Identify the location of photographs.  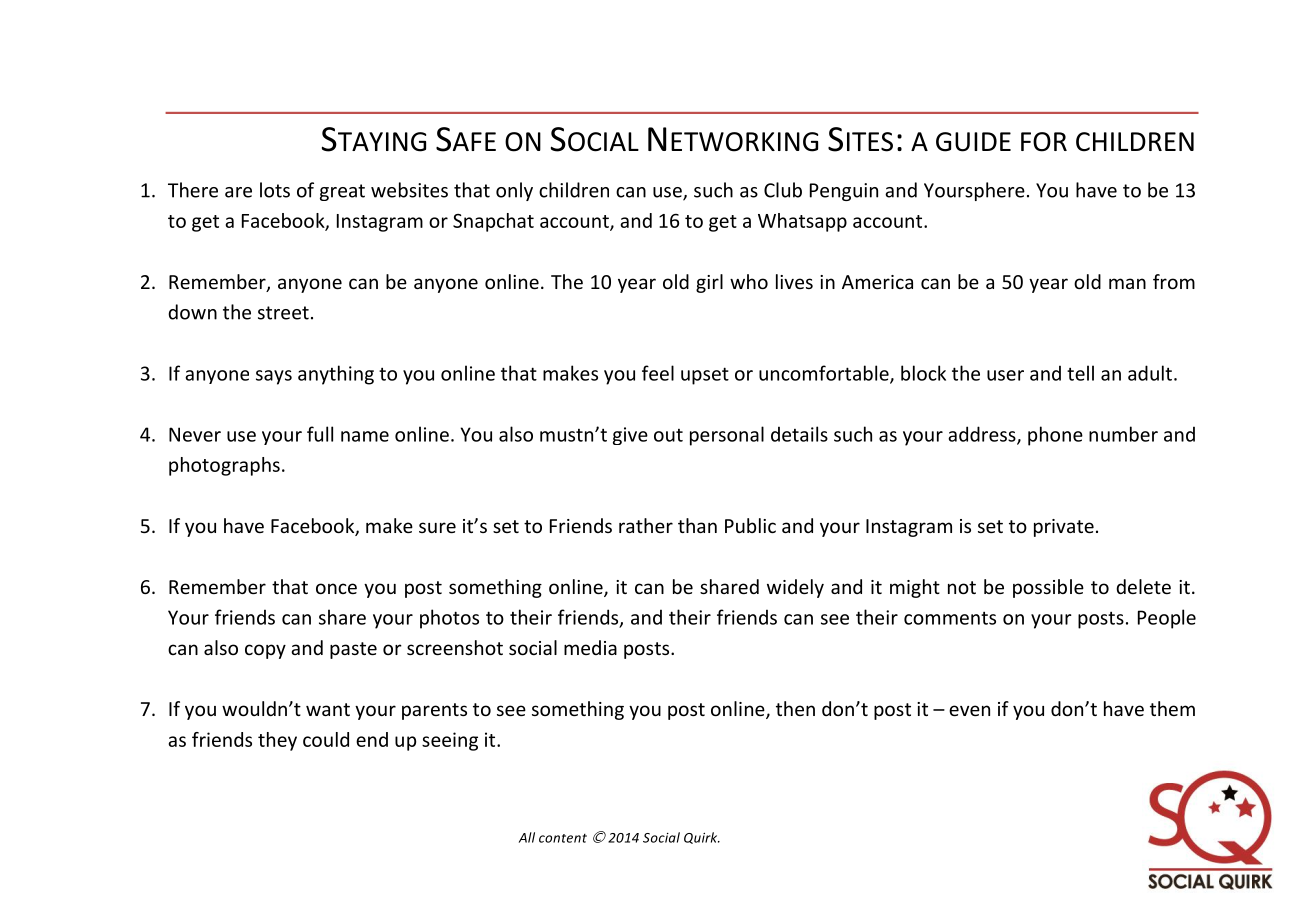
(224, 466).
